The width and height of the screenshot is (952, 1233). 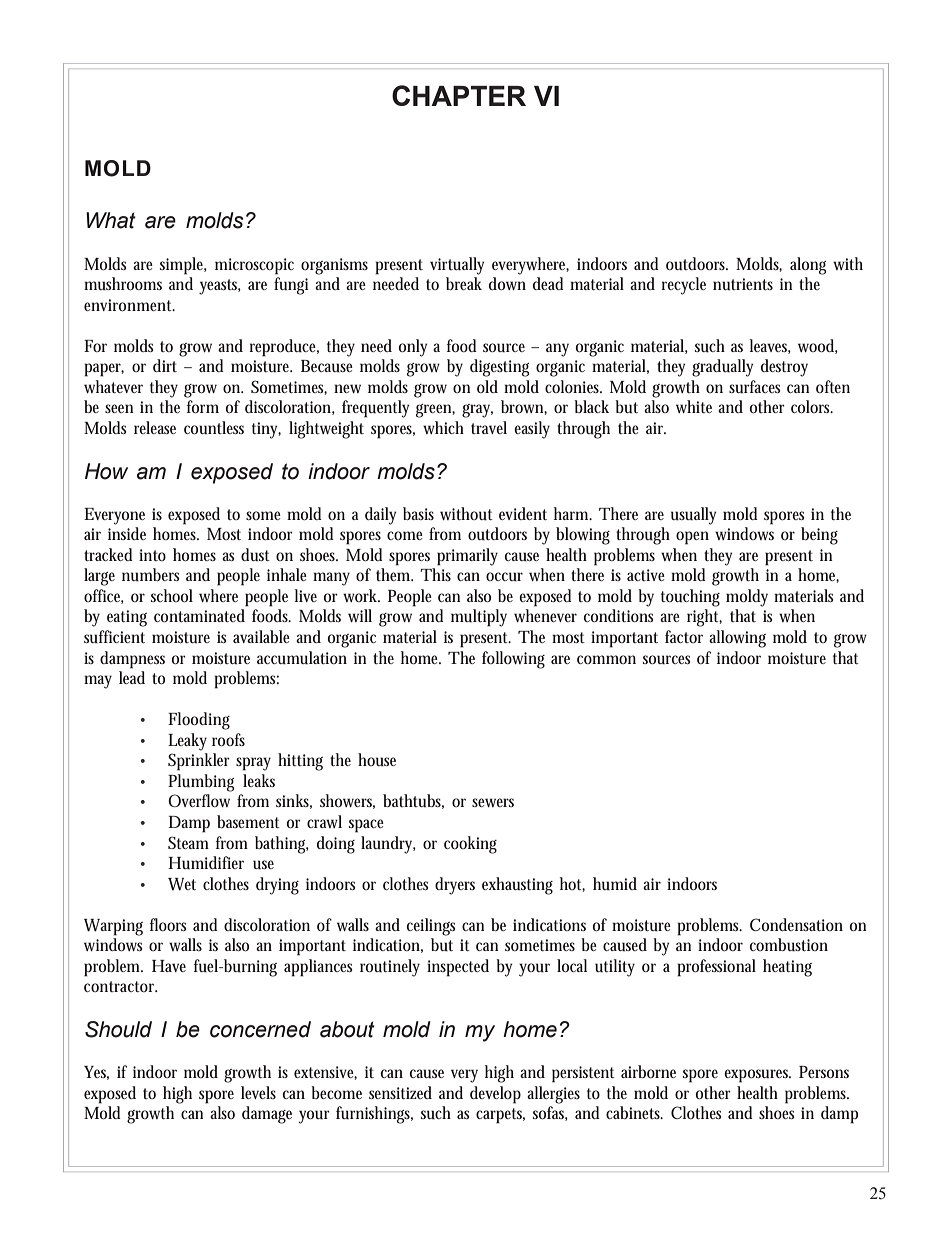 I want to click on Steam, so click(x=188, y=842).
